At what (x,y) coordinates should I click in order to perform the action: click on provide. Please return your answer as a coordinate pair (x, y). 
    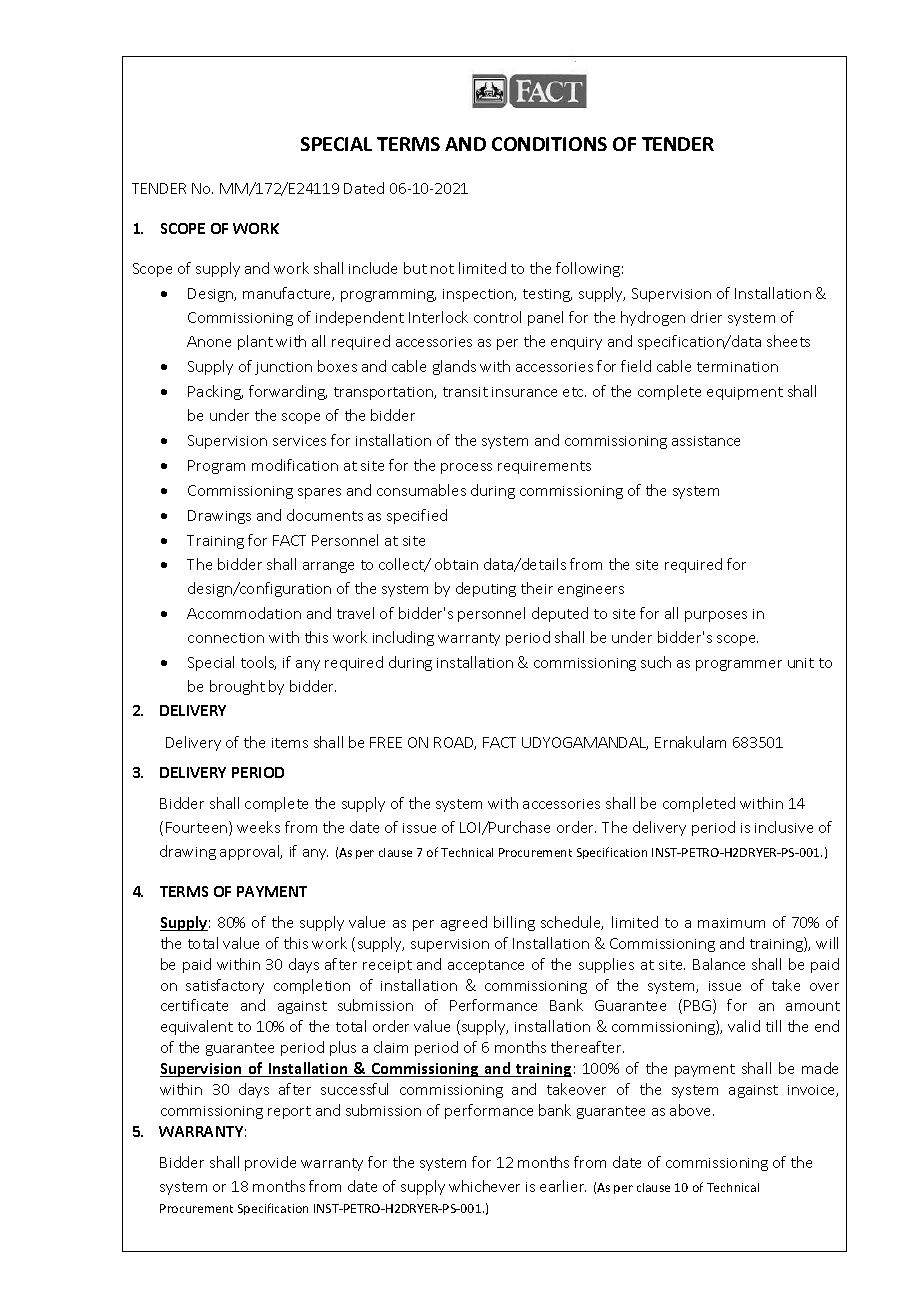
    Looking at the image, I should click on (270, 1163).
